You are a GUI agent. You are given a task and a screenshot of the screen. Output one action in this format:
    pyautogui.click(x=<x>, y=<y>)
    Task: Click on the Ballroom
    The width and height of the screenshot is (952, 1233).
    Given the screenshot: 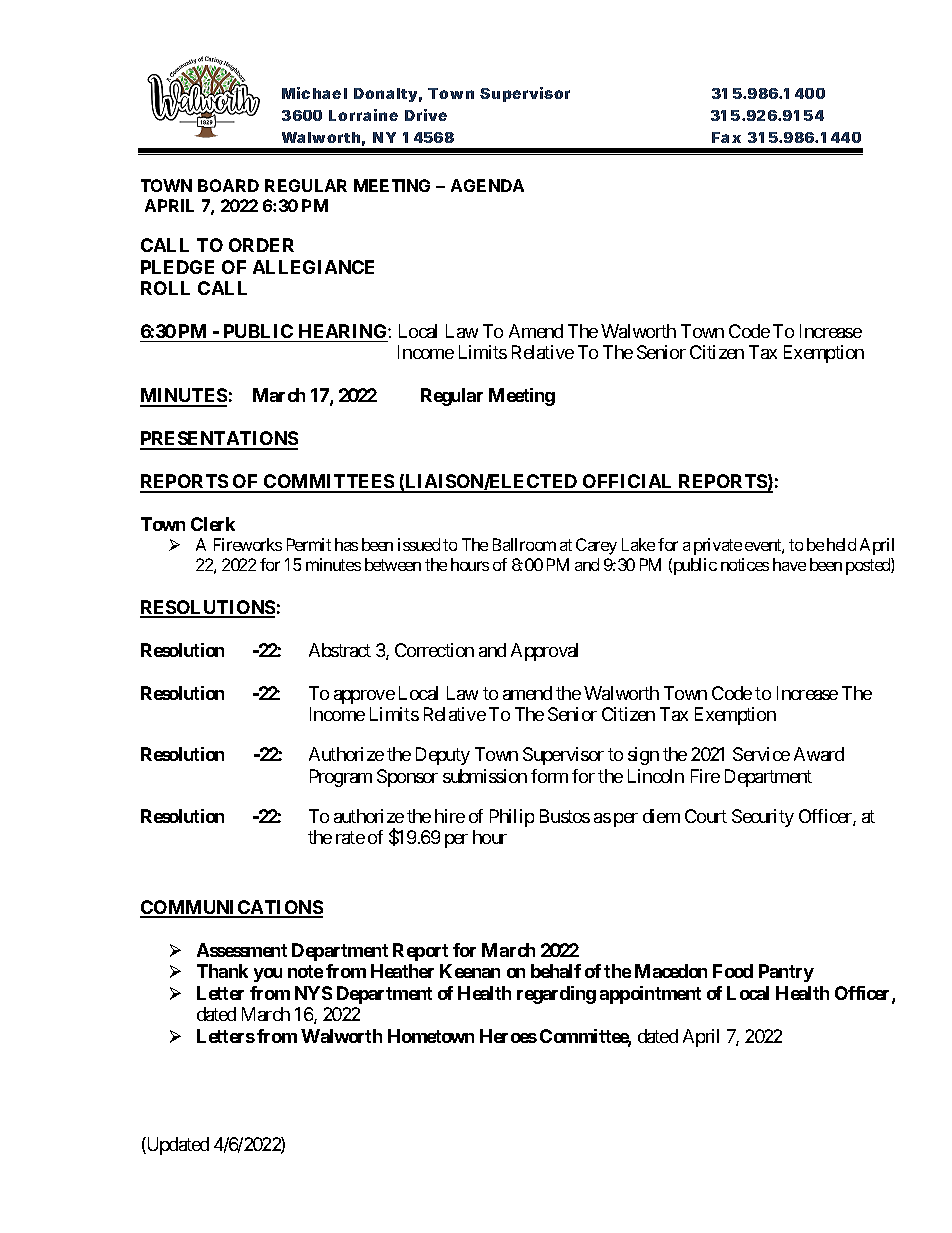 What is the action you would take?
    pyautogui.click(x=524, y=544)
